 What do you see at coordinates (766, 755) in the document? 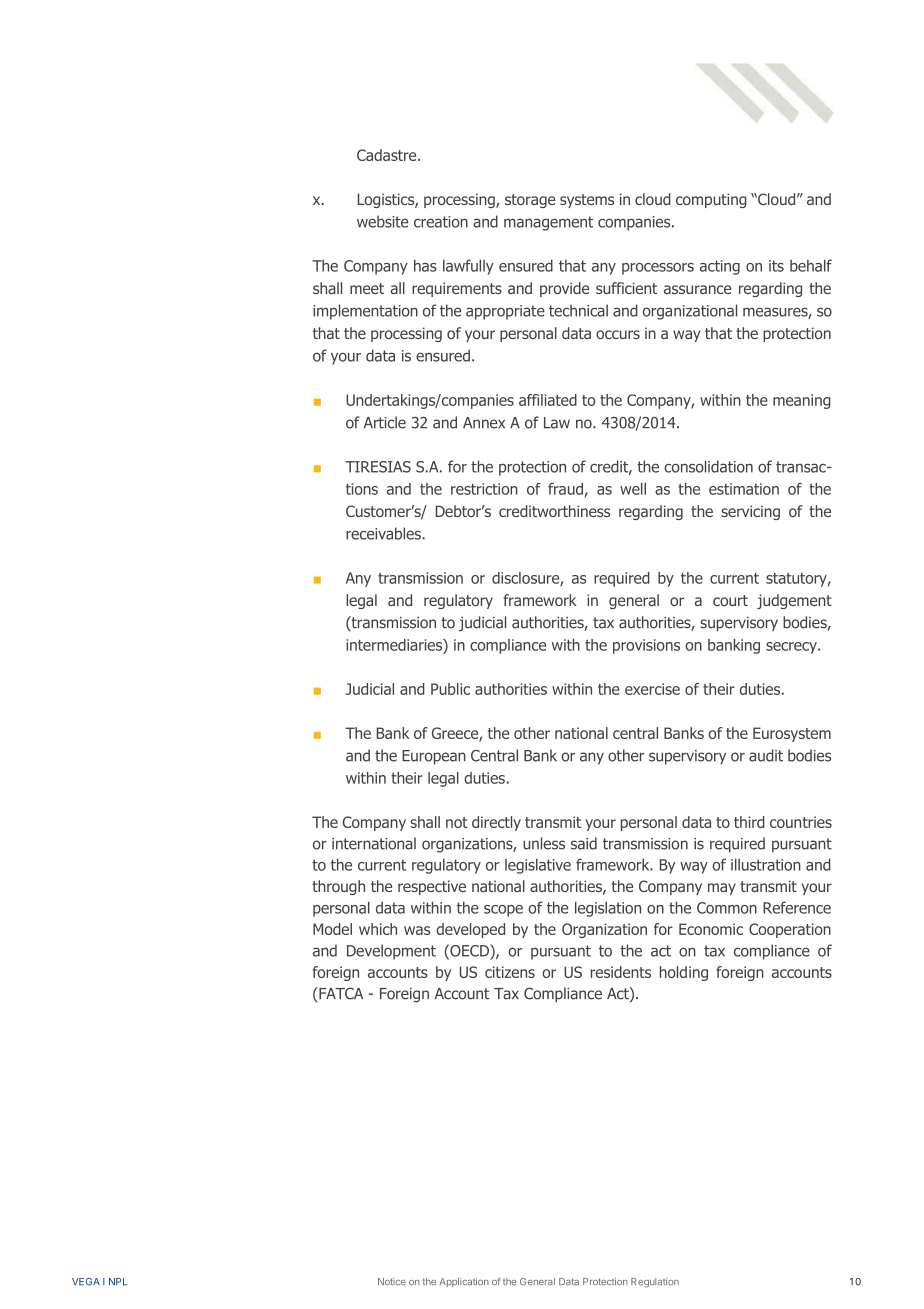
I see `audit` at bounding box center [766, 755].
